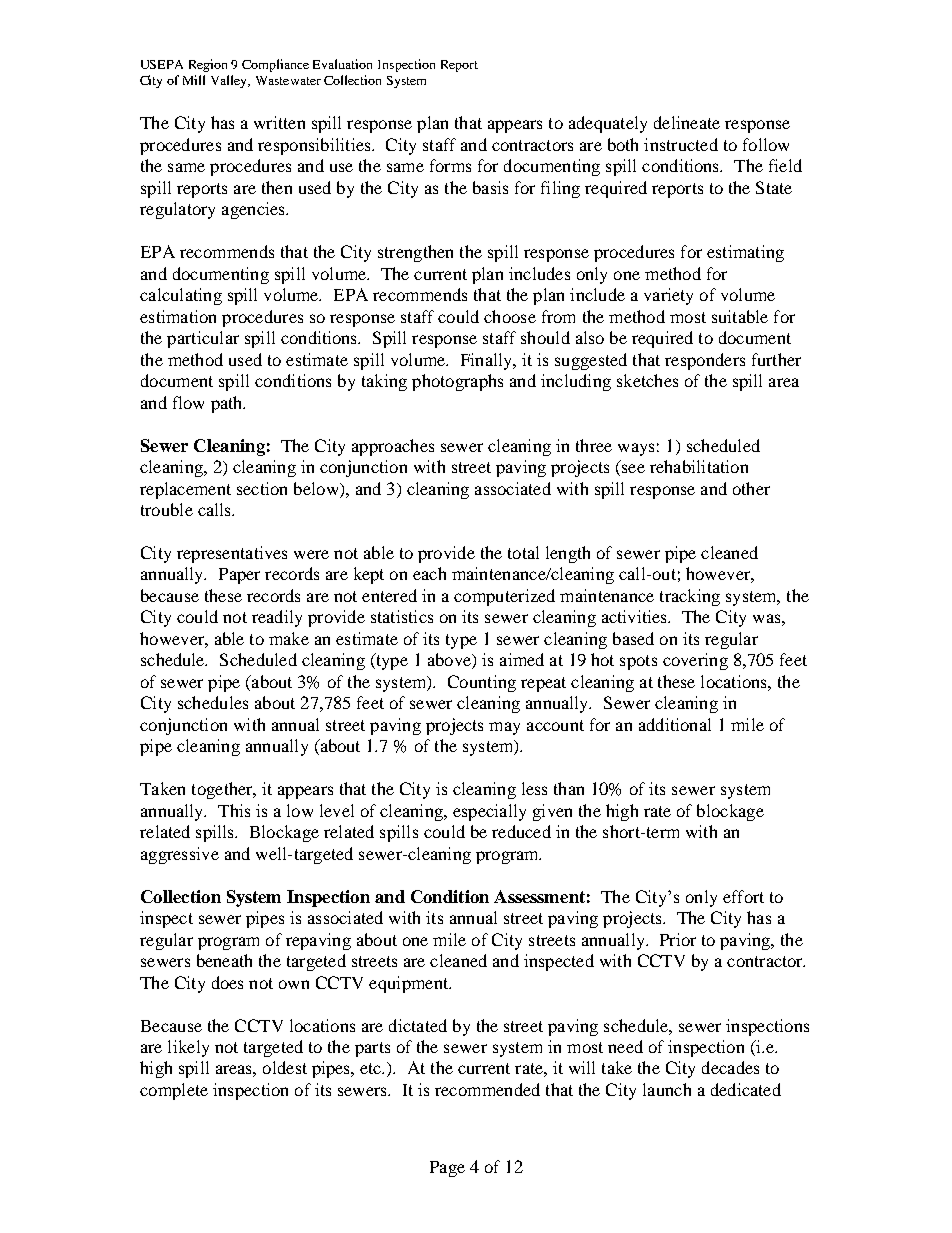 The width and height of the page is (952, 1233). Describe the element at coordinates (489, 812) in the page. I see `especially` at that location.
